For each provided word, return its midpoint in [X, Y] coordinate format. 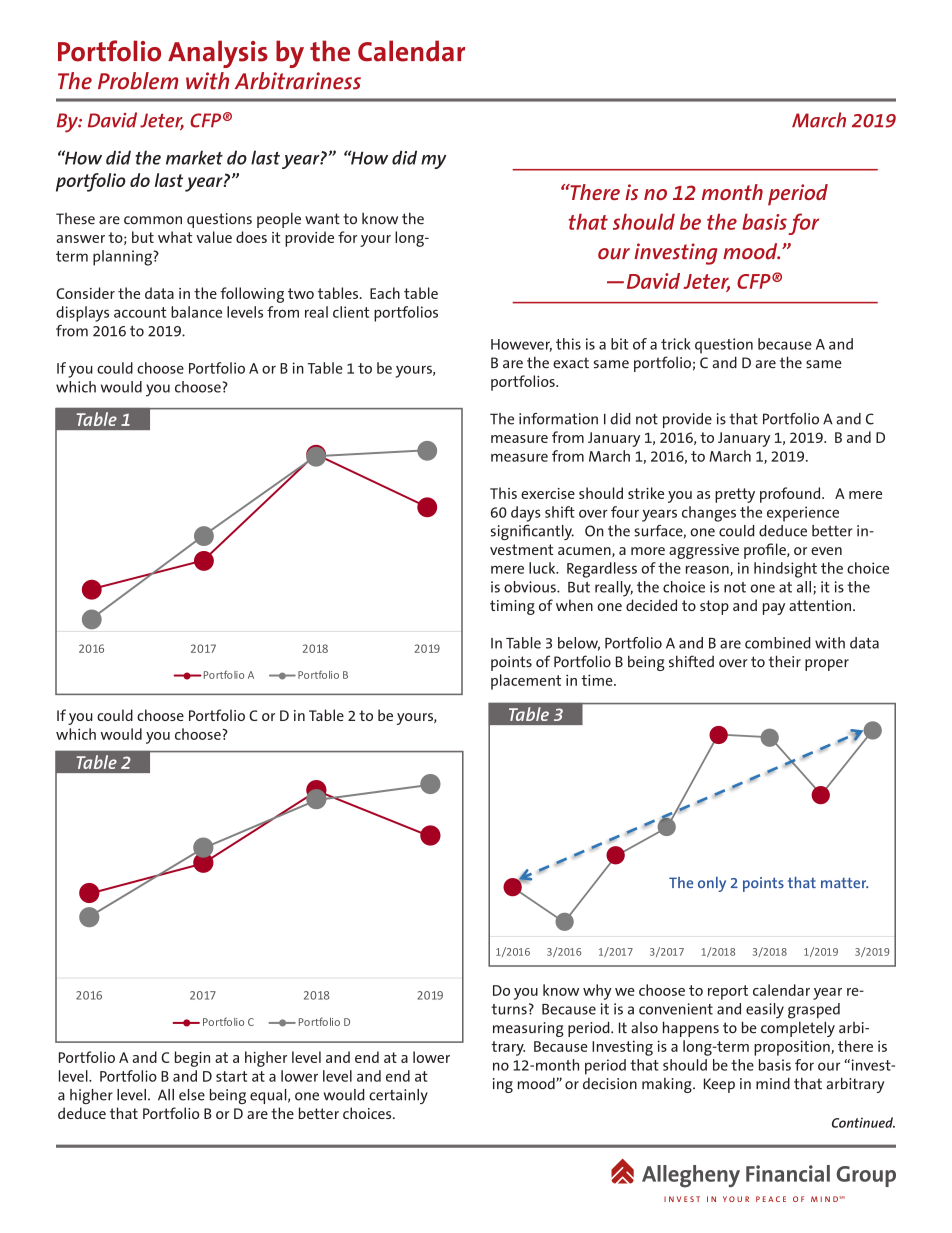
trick [676, 344]
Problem [138, 81]
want [322, 218]
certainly [398, 1096]
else [192, 1095]
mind [773, 1083]
